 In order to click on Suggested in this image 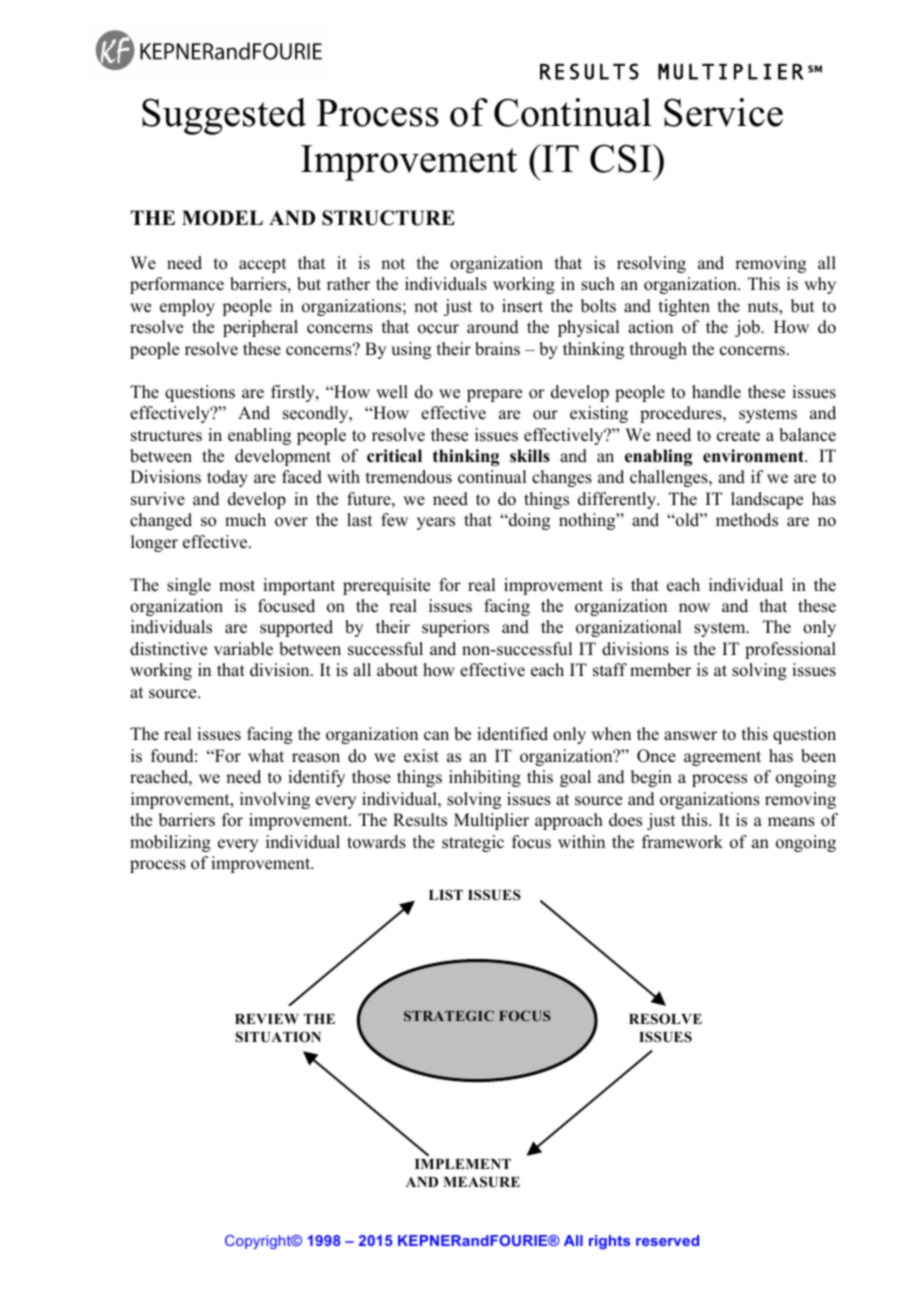, I will do `click(224, 116)`.
